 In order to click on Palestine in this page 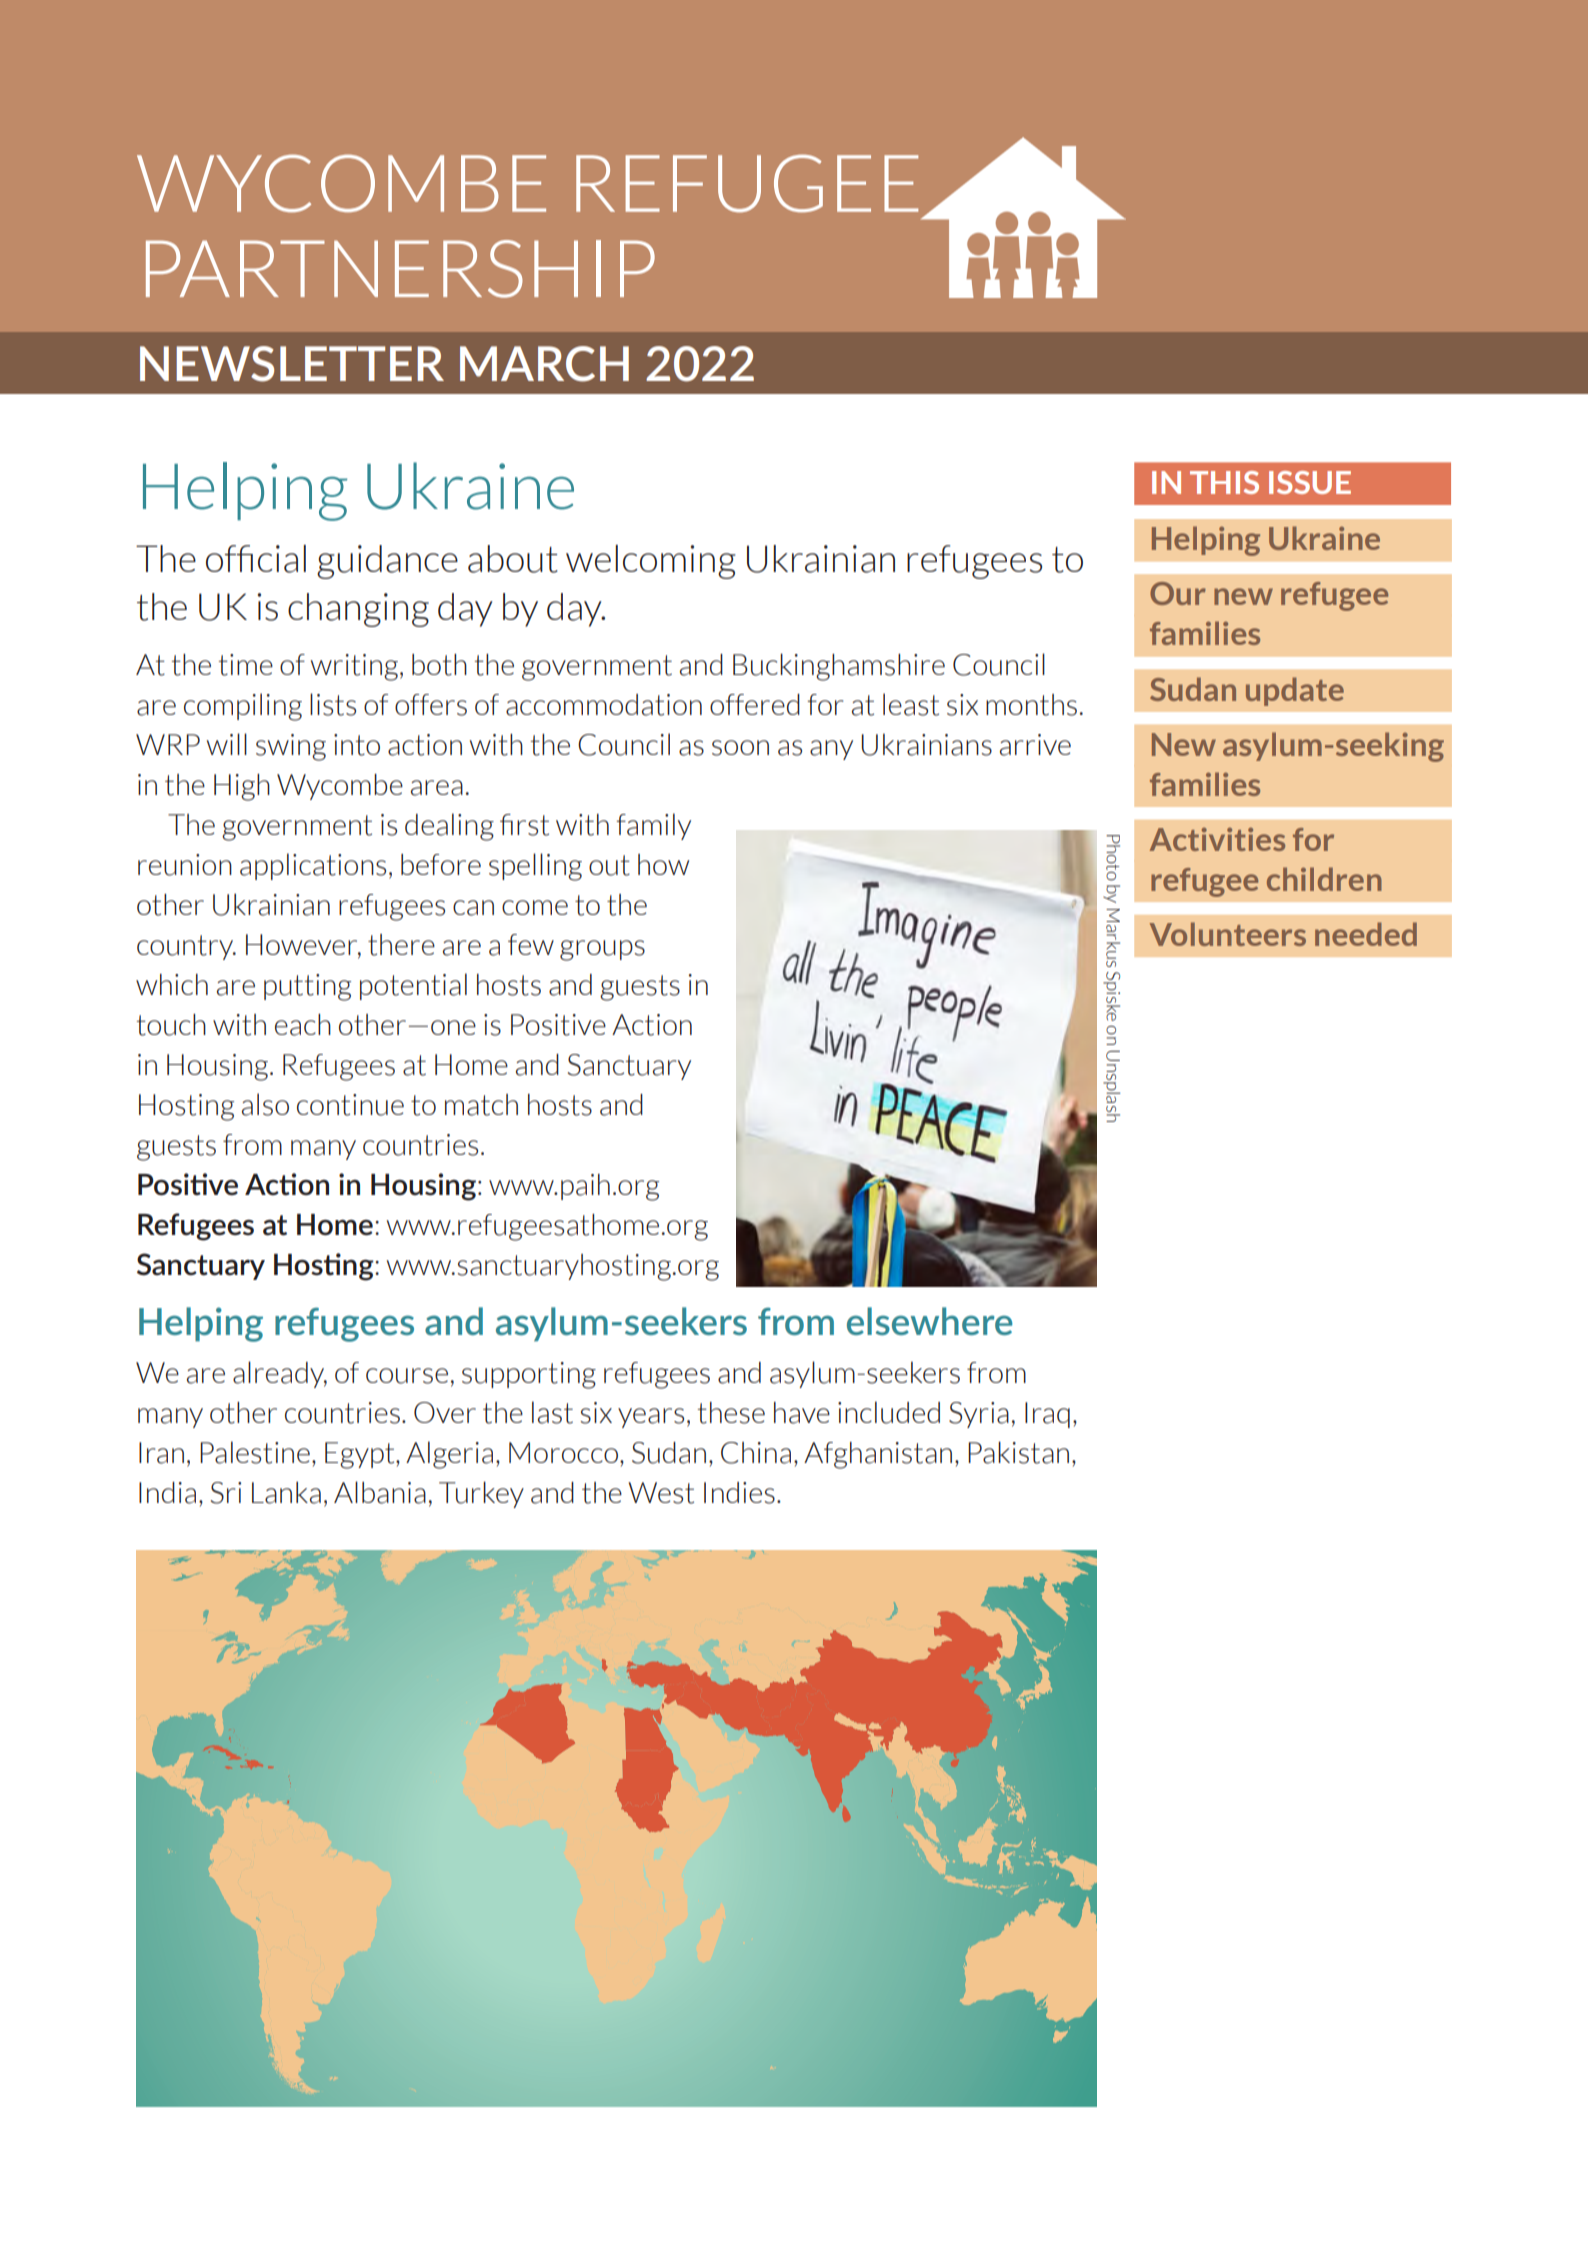, I will do `click(255, 1452)`.
